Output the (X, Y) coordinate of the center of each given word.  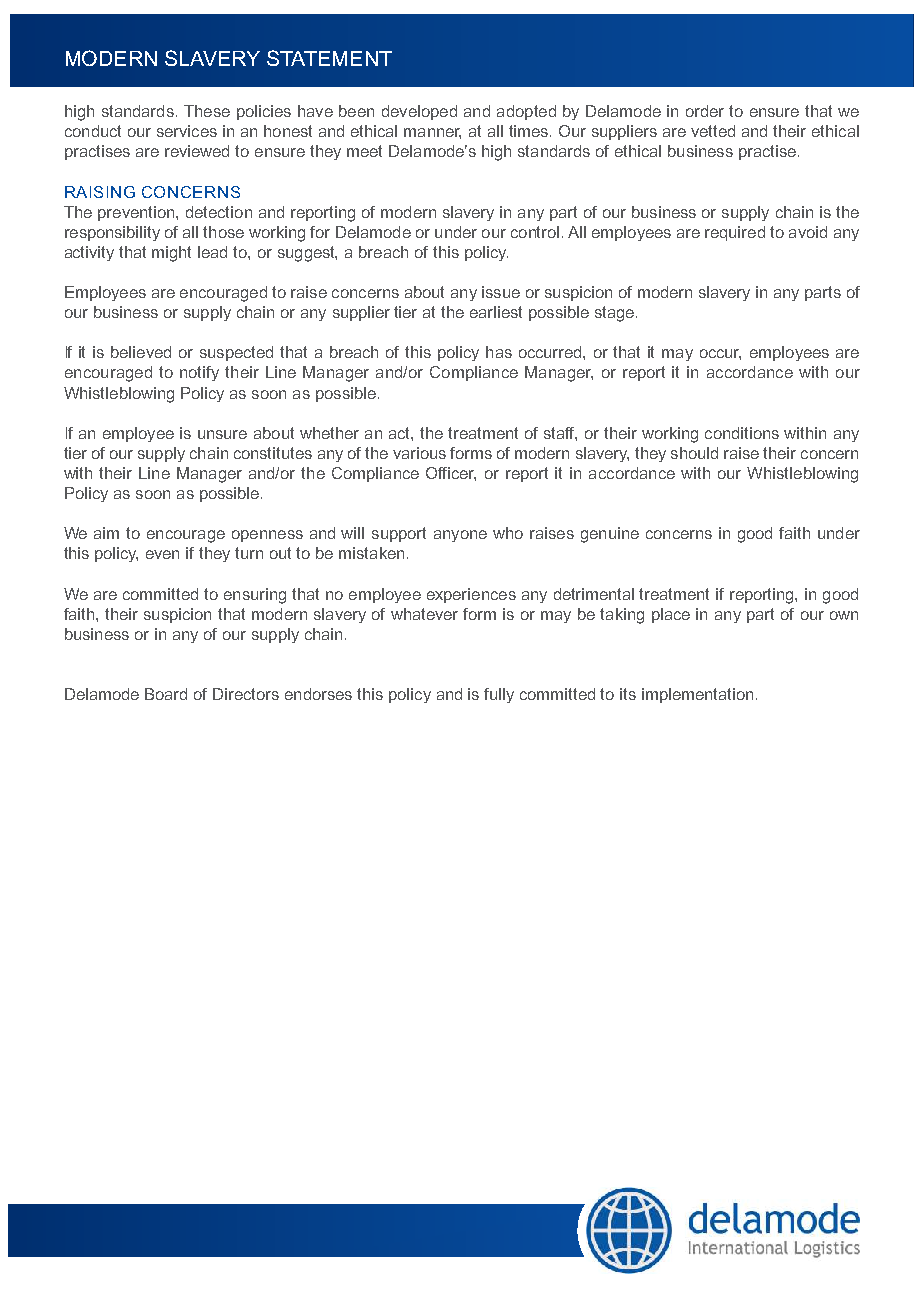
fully (499, 695)
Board (166, 694)
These (207, 111)
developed (419, 112)
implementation (697, 695)
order (705, 111)
